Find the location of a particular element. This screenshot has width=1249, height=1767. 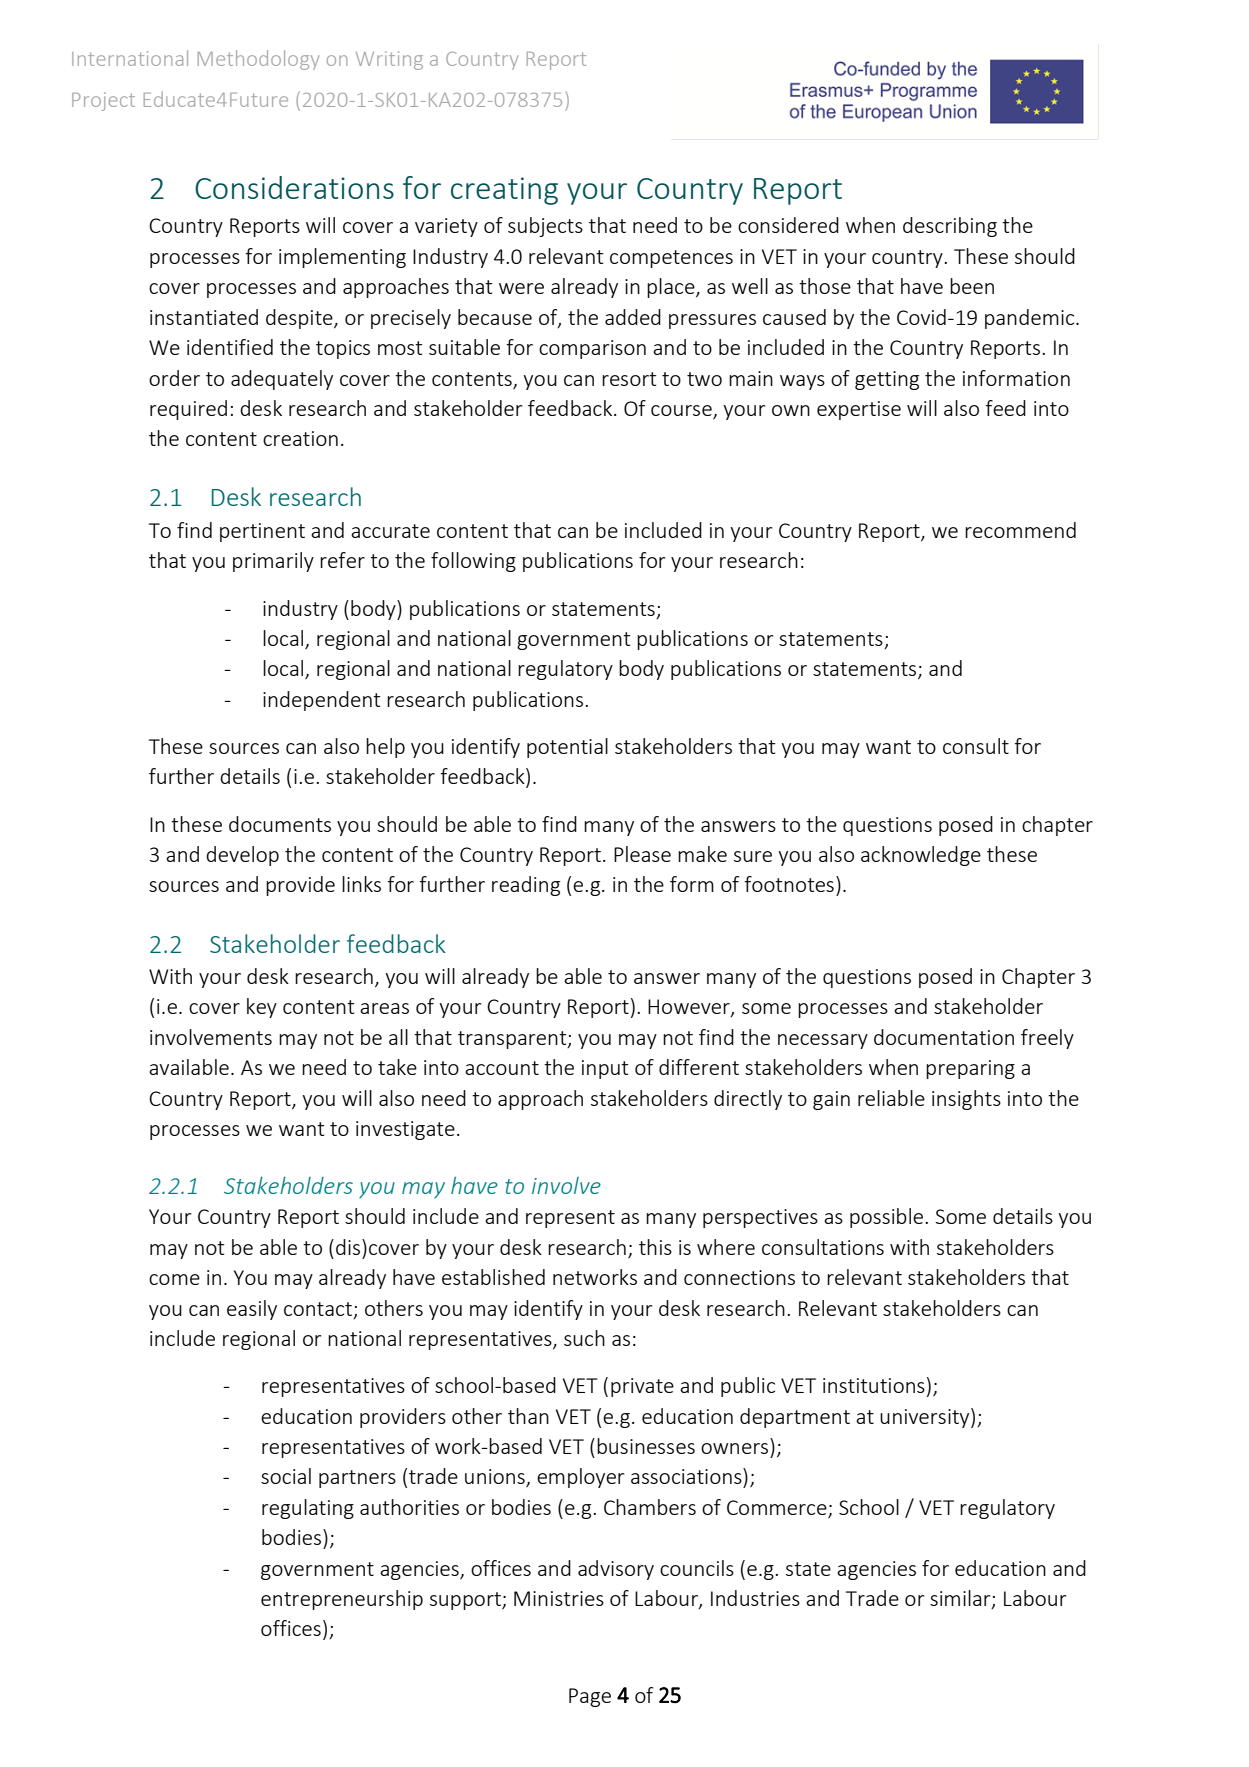

entrepreneurship is located at coordinates (342, 1600).
